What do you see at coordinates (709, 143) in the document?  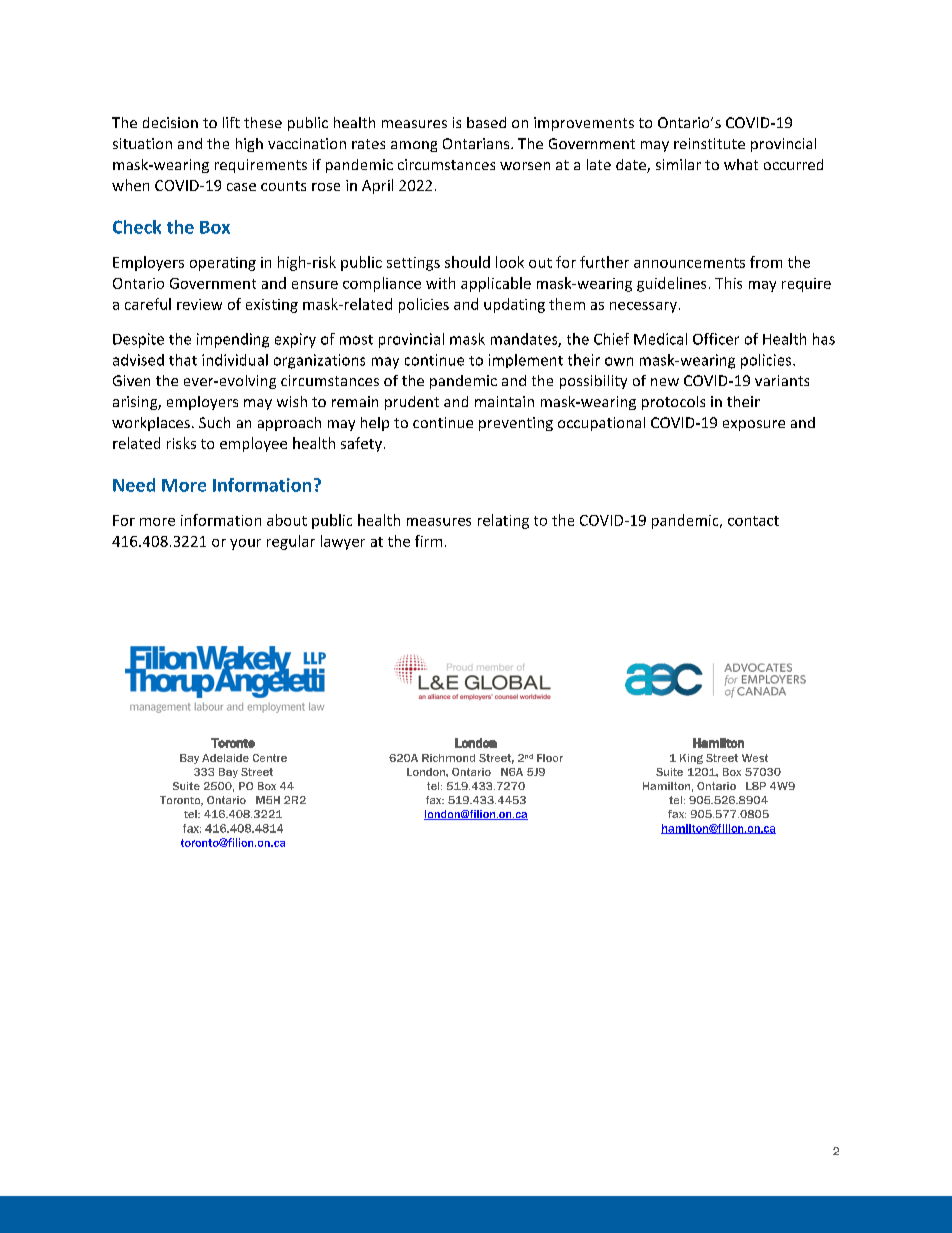 I see `reinstitute` at bounding box center [709, 143].
